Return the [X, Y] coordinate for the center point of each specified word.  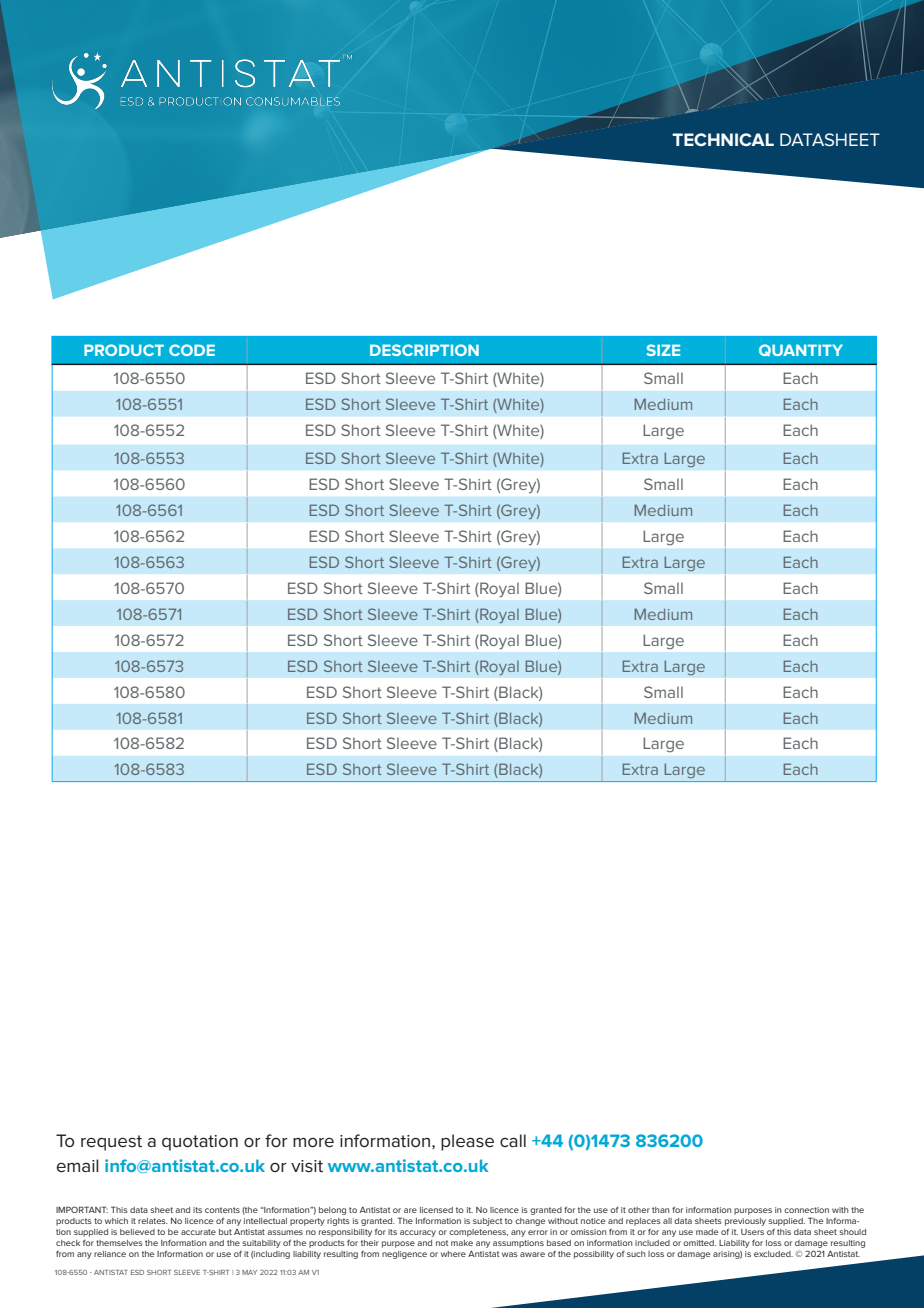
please [467, 1142]
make [462, 1243]
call [513, 1140]
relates [153, 1221]
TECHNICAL [723, 139]
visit [307, 1166]
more [313, 1142]
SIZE [663, 350]
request [111, 1143]
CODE [192, 350]
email [77, 1166]
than [661, 1210]
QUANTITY [801, 350]
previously [745, 1222]
